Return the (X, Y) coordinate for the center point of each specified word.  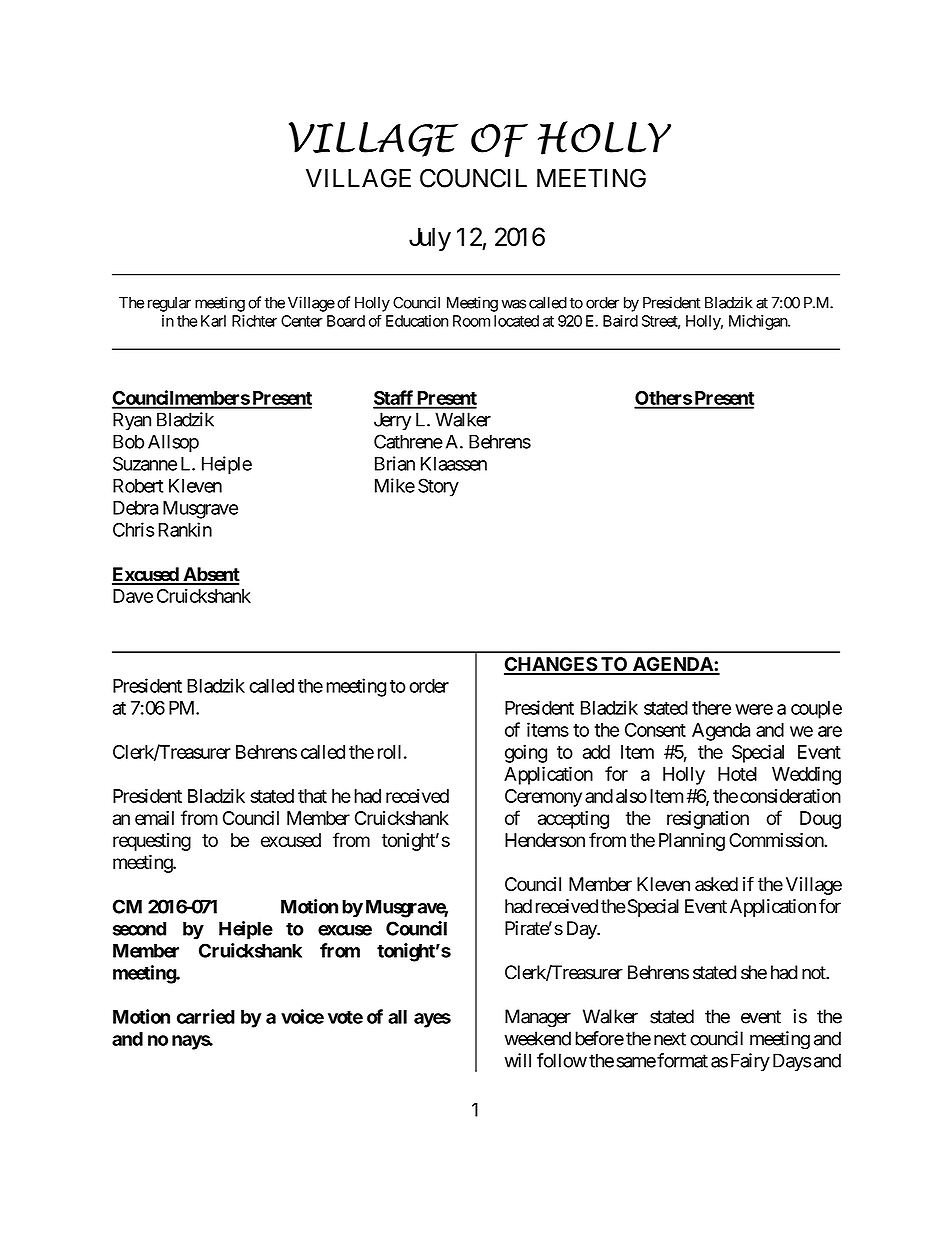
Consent (655, 730)
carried (206, 1016)
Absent (210, 575)
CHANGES (551, 665)
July (430, 239)
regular (169, 304)
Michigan (759, 322)
